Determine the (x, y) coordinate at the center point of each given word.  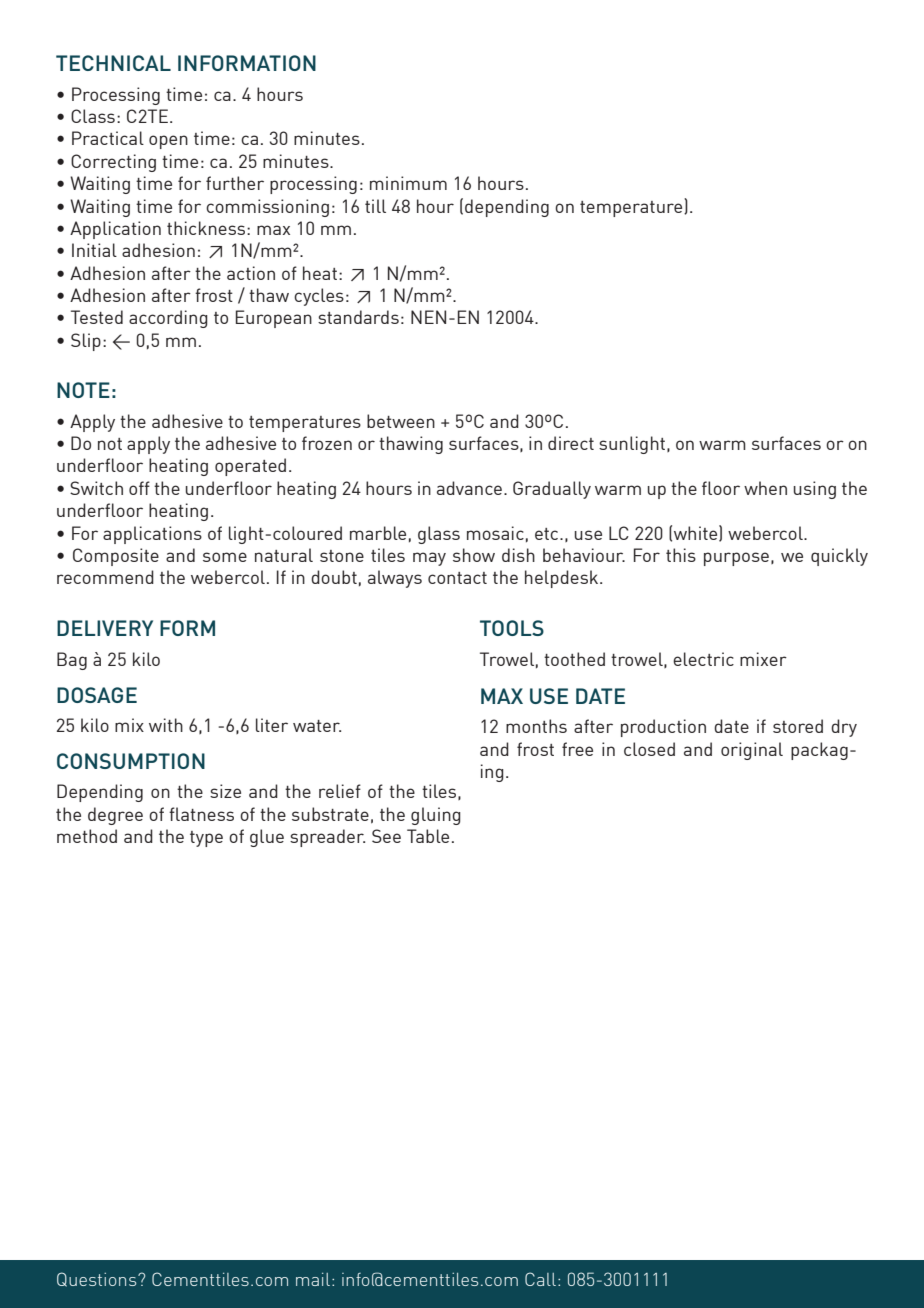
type (206, 839)
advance (469, 488)
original (752, 751)
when (765, 488)
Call (540, 1279)
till (375, 206)
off (139, 488)
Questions (98, 1279)
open (168, 142)
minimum (408, 183)
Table (428, 836)
